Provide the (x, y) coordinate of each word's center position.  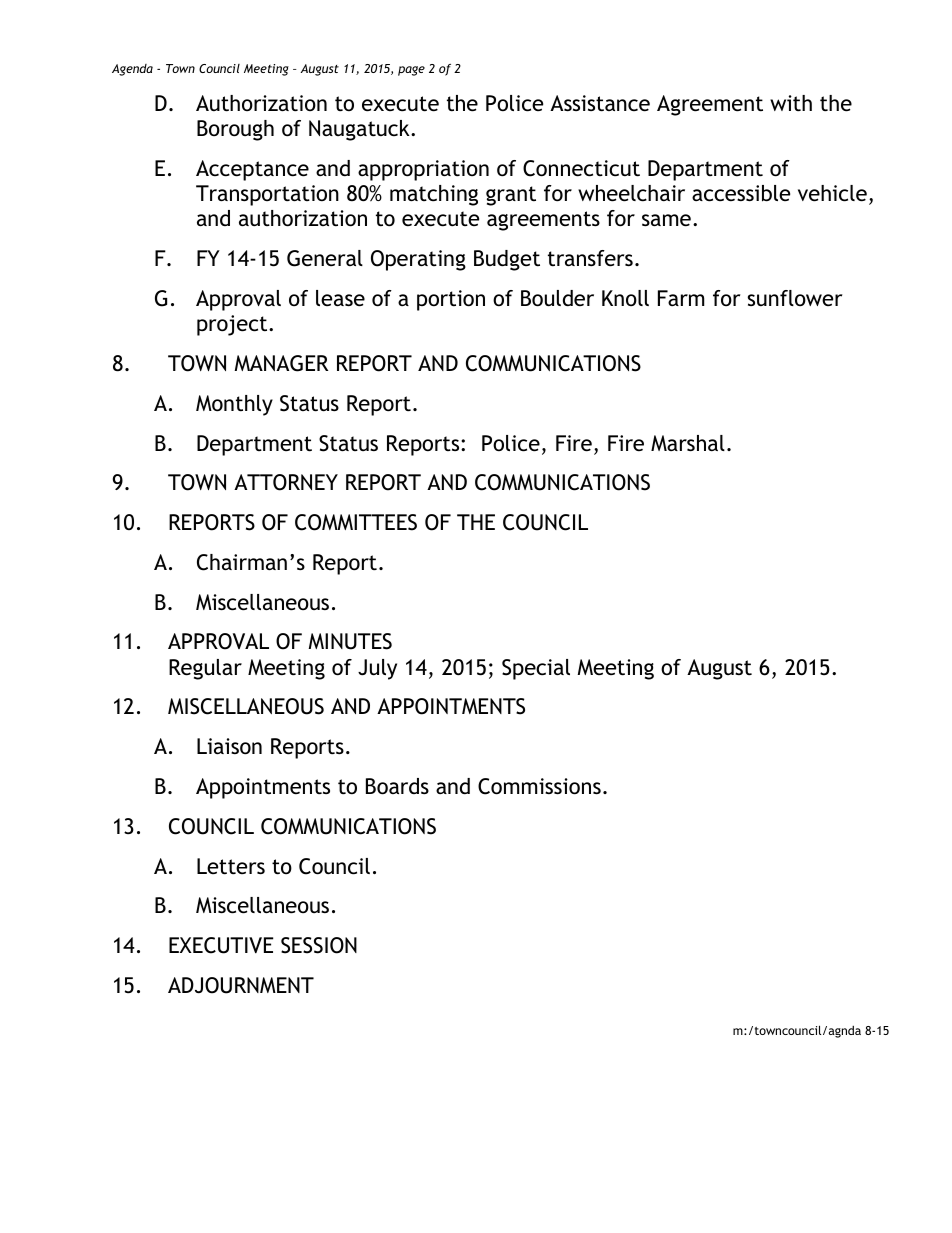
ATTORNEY (286, 482)
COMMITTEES (356, 522)
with (791, 103)
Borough (235, 130)
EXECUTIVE (221, 945)
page (411, 71)
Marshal (688, 443)
